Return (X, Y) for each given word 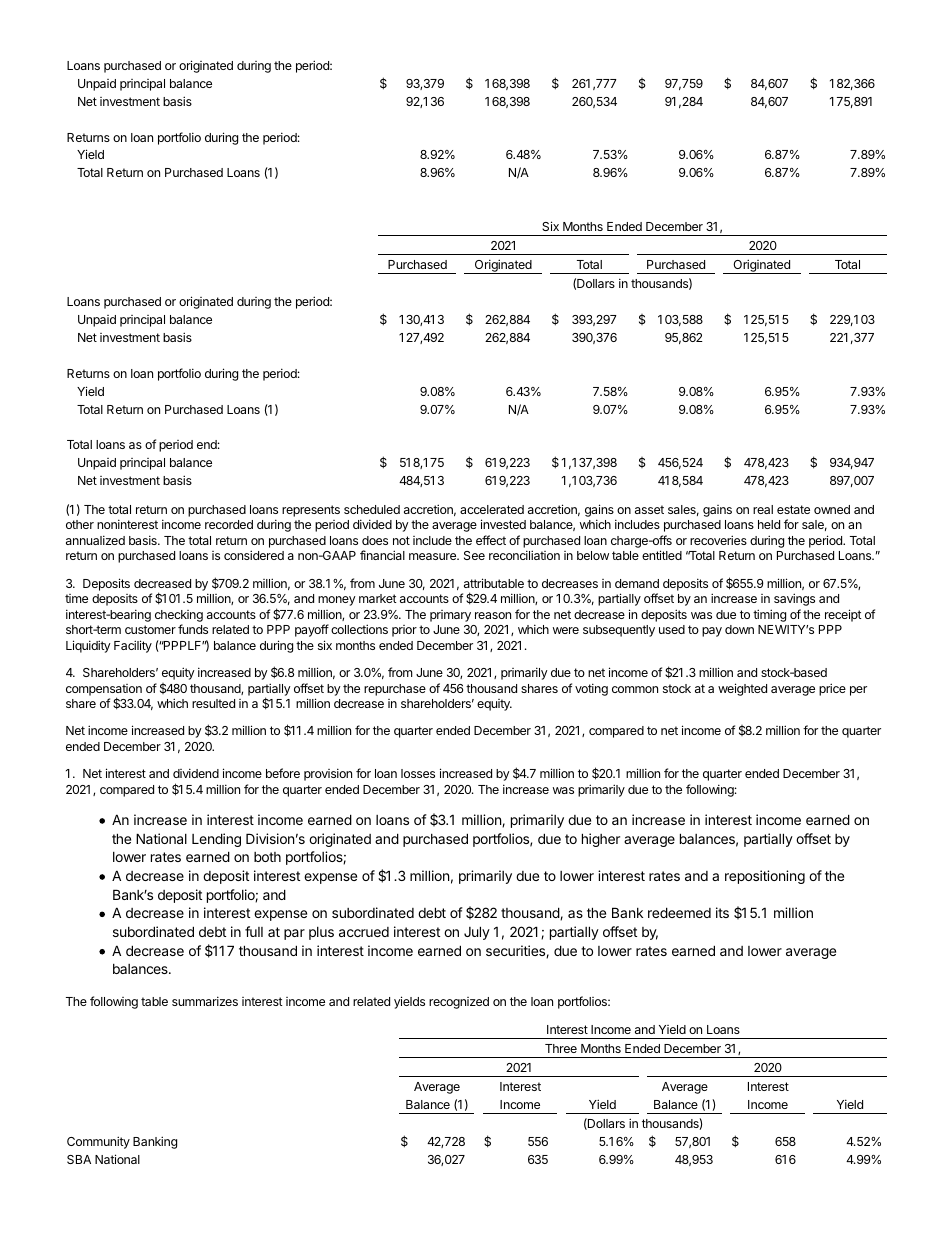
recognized (459, 1003)
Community (98, 1142)
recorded (229, 524)
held (769, 524)
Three (561, 1048)
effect (491, 540)
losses (418, 773)
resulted (213, 703)
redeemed (679, 912)
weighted (742, 689)
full (254, 931)
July (477, 933)
